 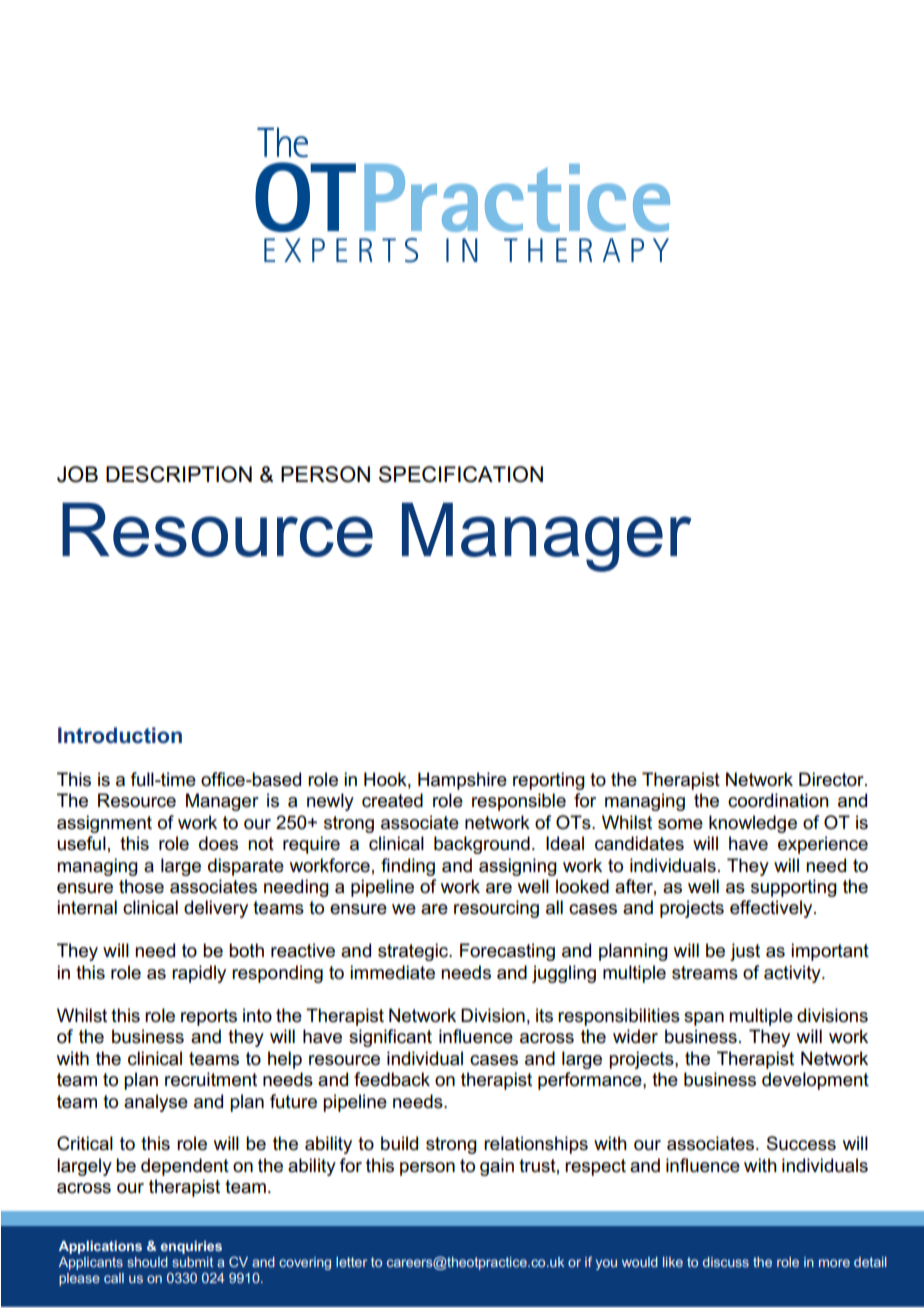 I want to click on reports, so click(x=209, y=1017).
